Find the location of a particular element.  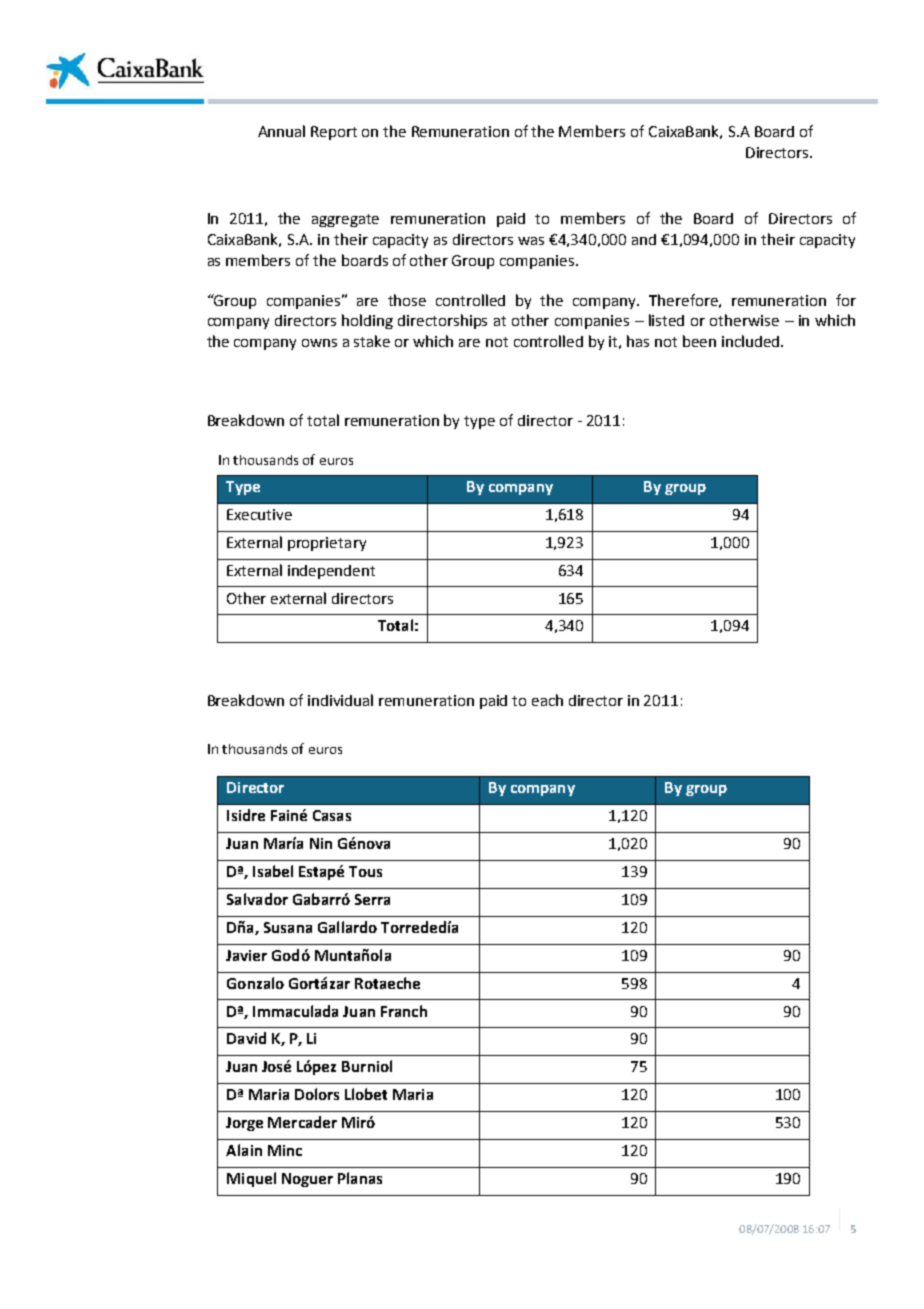

Annual is located at coordinates (281, 131).
